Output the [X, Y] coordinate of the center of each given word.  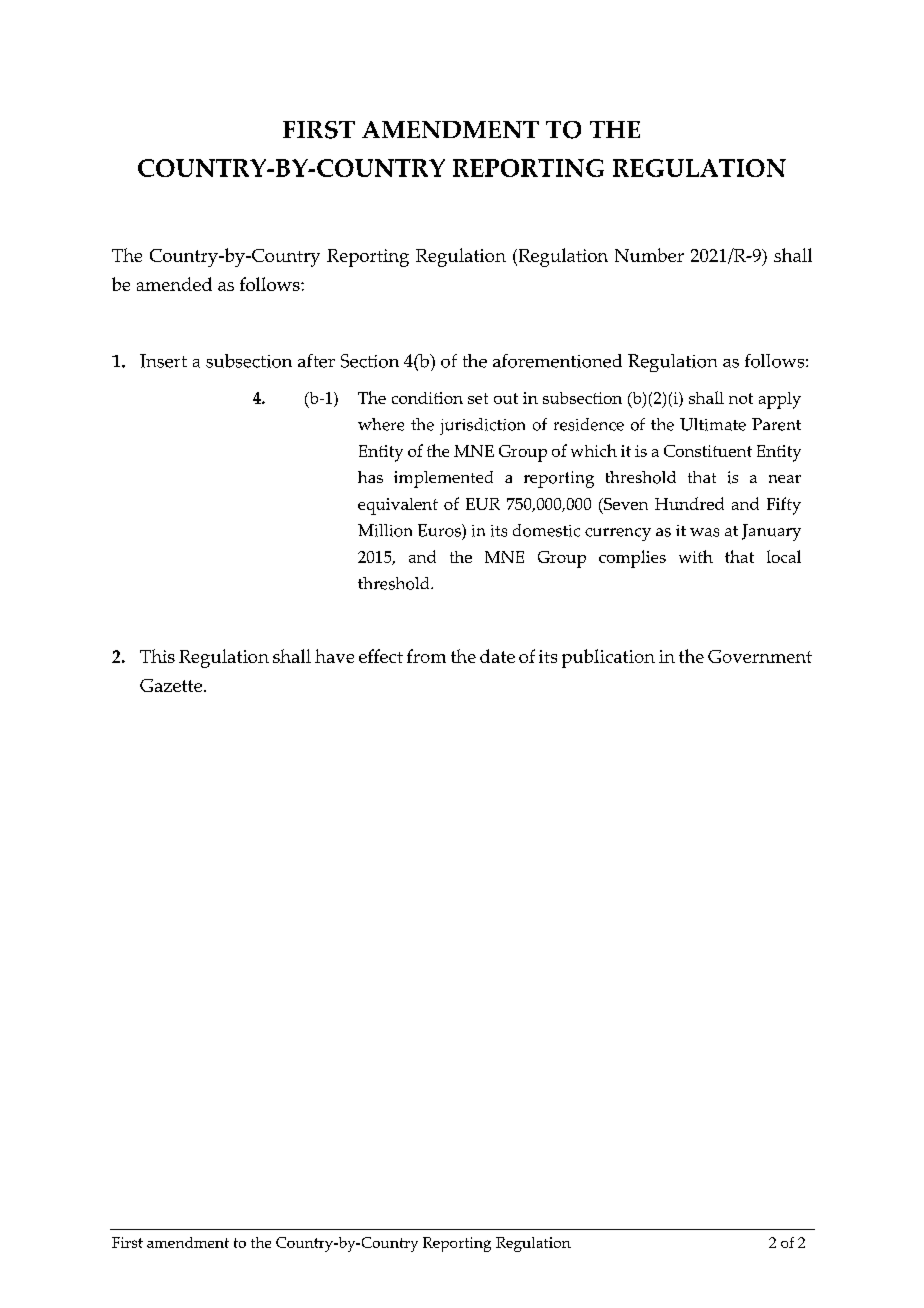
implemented [443, 479]
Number [649, 255]
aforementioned [557, 361]
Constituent [708, 451]
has [370, 477]
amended [174, 284]
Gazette [171, 685]
